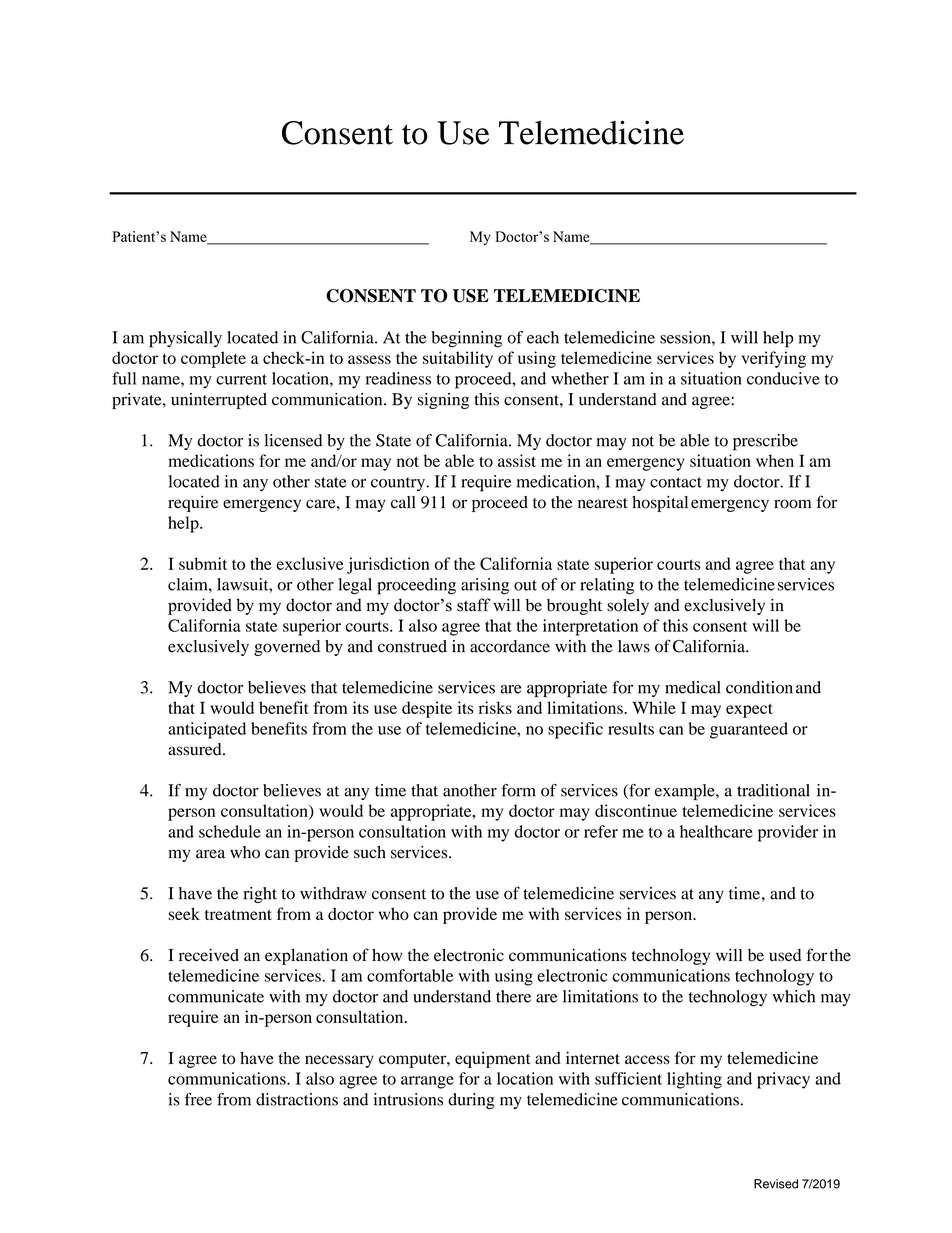 The width and height of the document is (952, 1233). Describe the element at coordinates (213, 359) in the document. I see `complete` at that location.
